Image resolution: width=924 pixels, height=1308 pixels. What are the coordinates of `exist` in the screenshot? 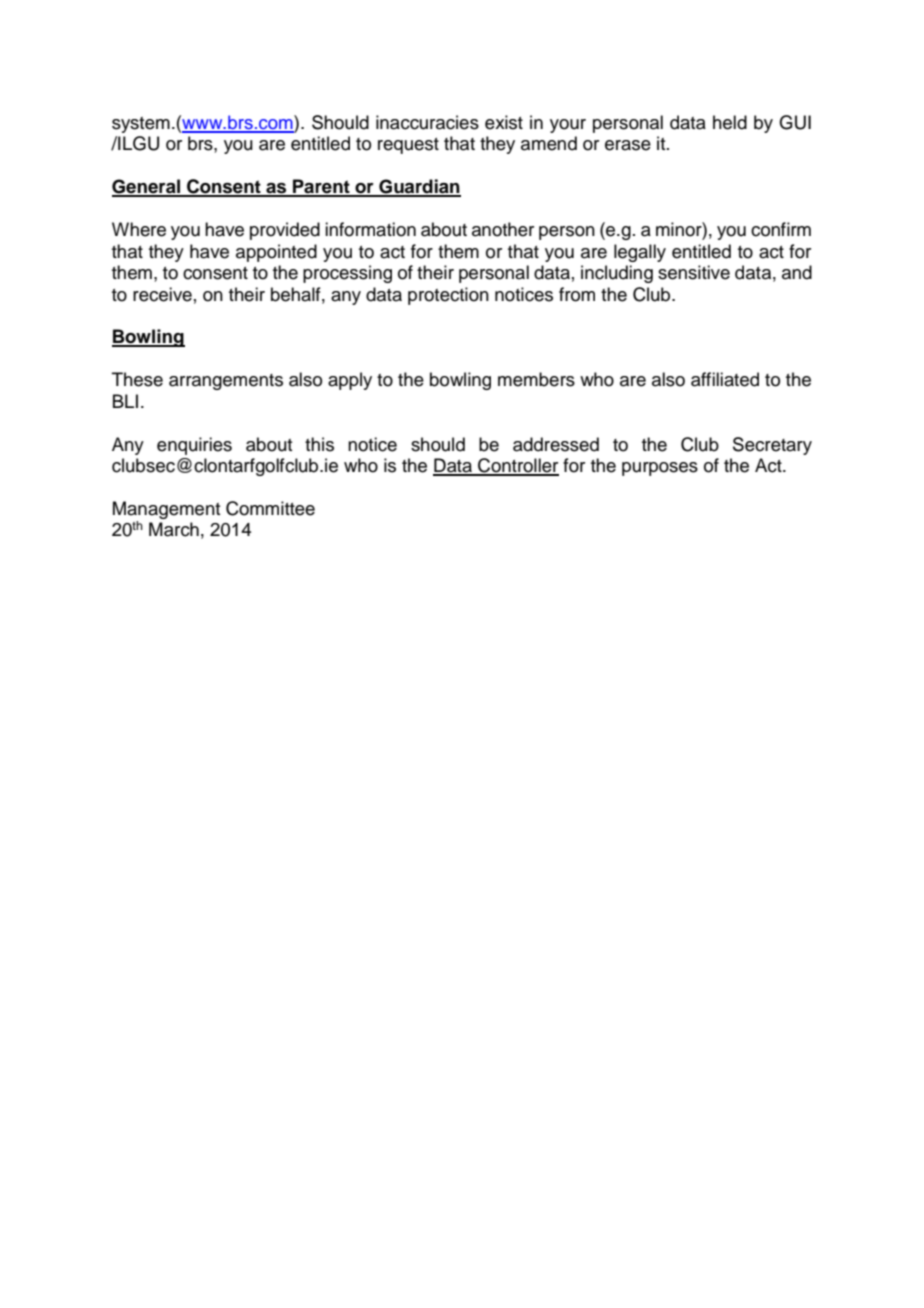 It's located at (504, 122).
